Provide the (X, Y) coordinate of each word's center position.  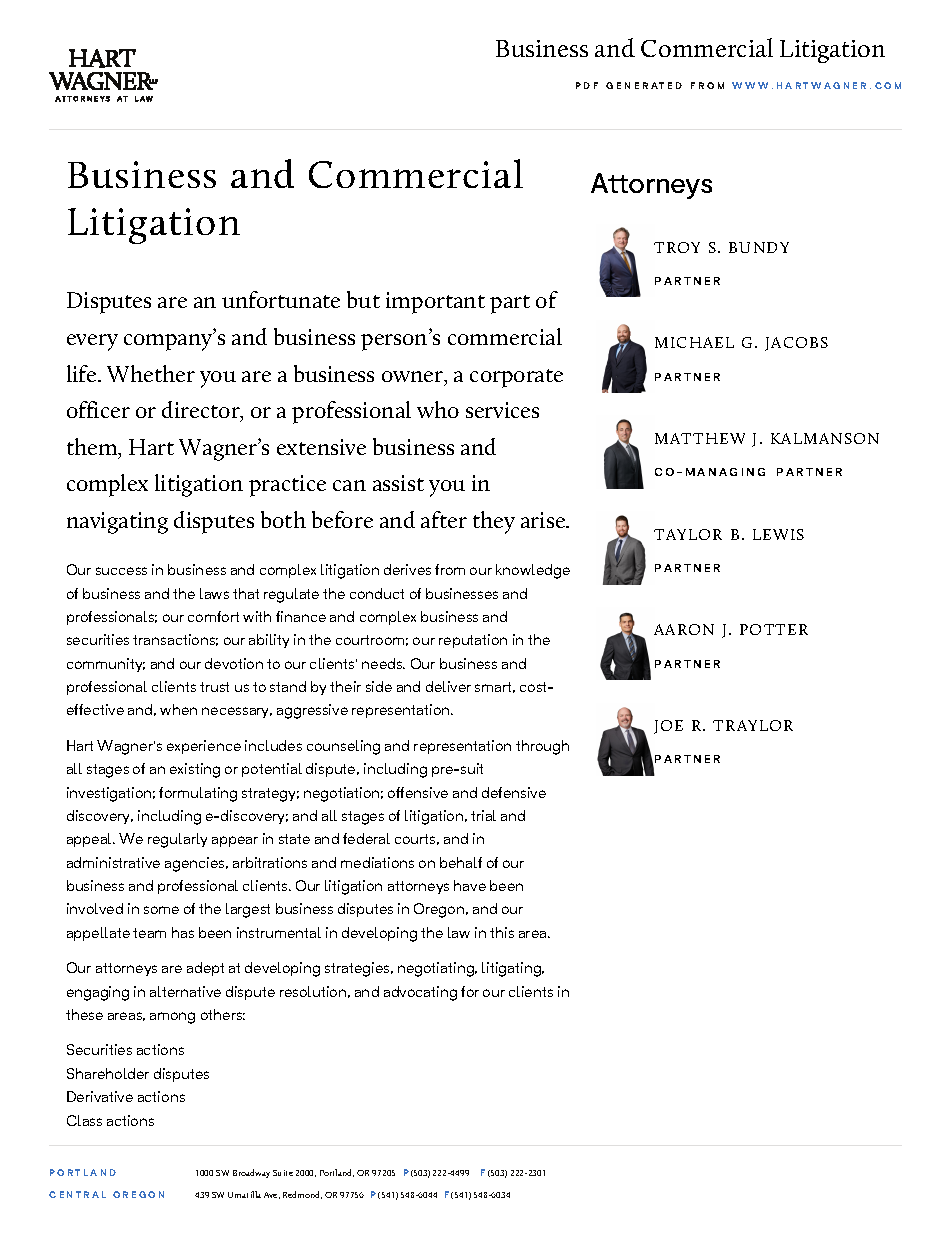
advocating (420, 993)
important (435, 303)
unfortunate (281, 299)
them (93, 448)
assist (398, 483)
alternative (185, 991)
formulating (198, 794)
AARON (684, 629)
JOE (668, 727)
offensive (418, 792)
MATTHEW (700, 438)
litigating (512, 969)
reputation (473, 641)
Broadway (251, 1173)
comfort (213, 616)
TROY (677, 247)
